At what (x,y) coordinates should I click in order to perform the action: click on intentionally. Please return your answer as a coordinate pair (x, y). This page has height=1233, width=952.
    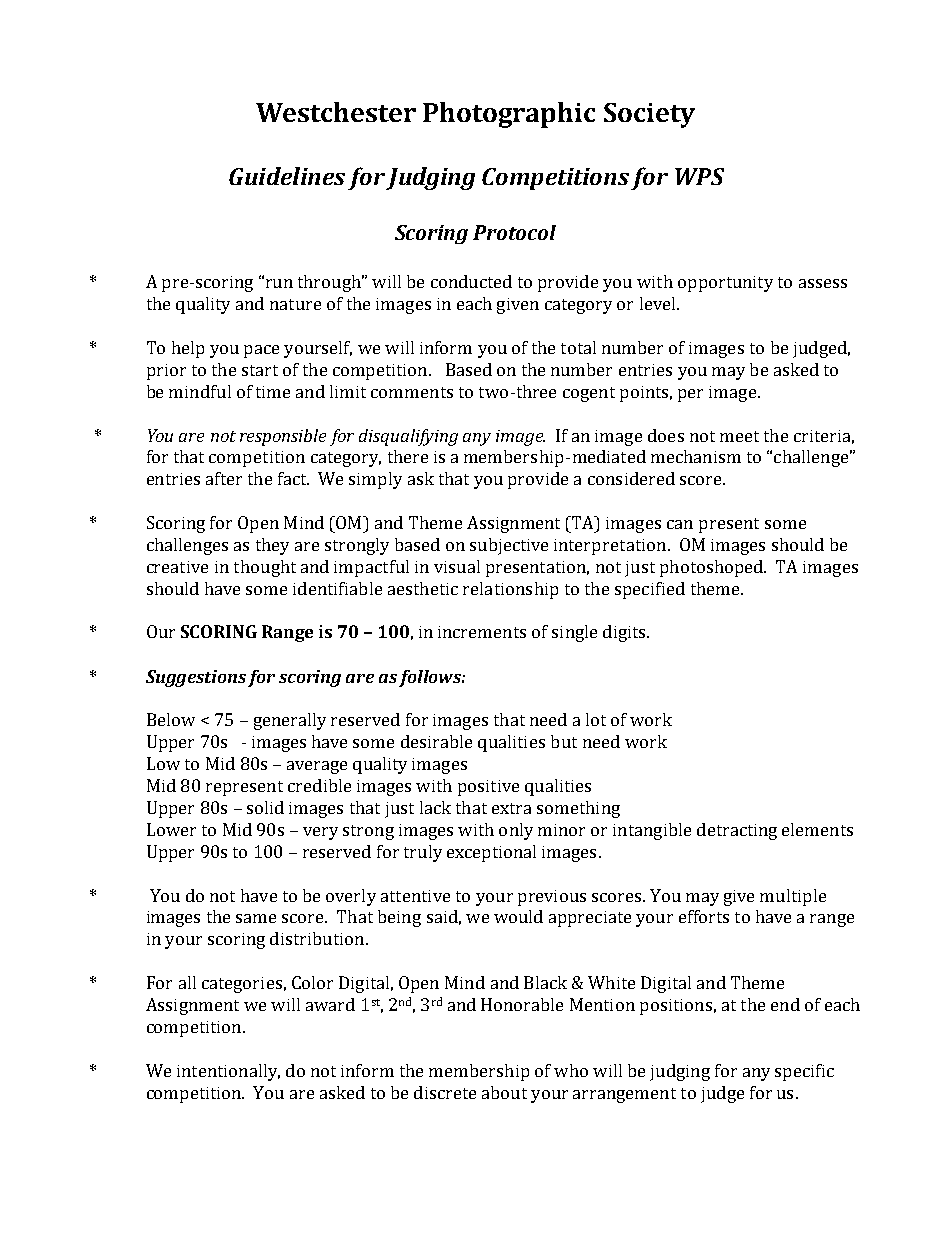
    Looking at the image, I should click on (228, 1072).
